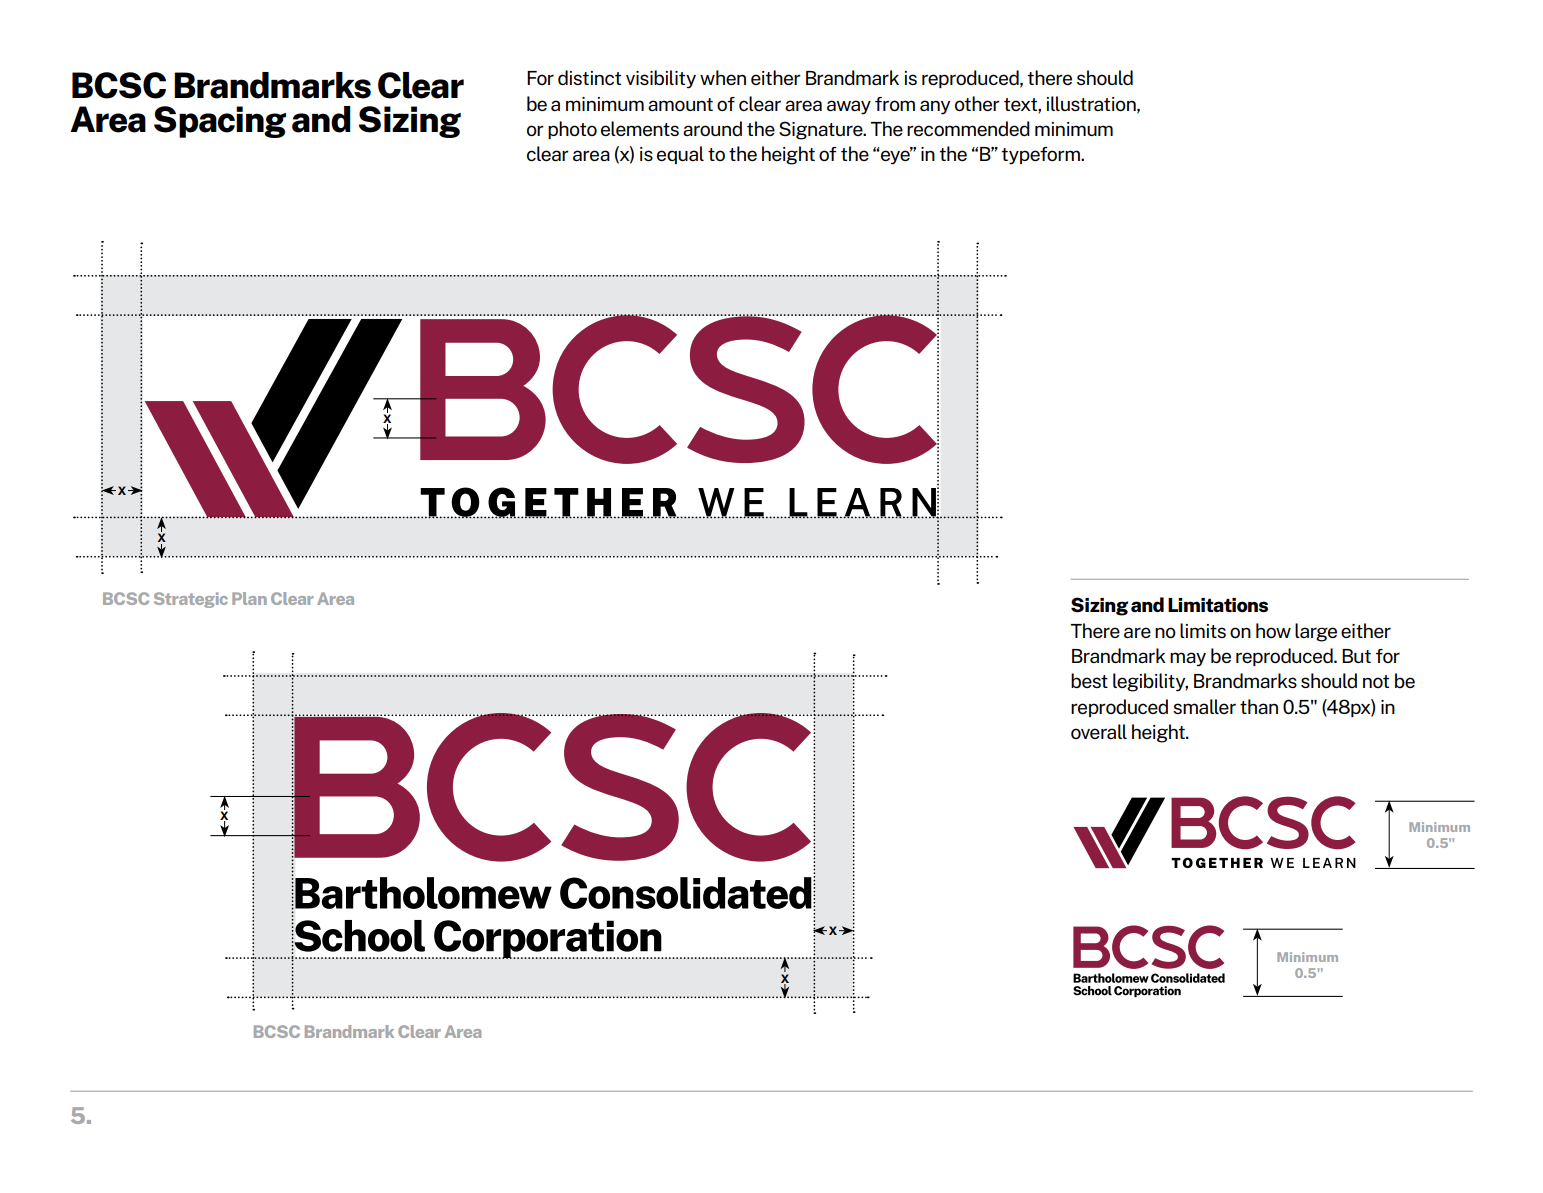  What do you see at coordinates (1218, 605) in the image?
I see `Limitations` at bounding box center [1218, 605].
